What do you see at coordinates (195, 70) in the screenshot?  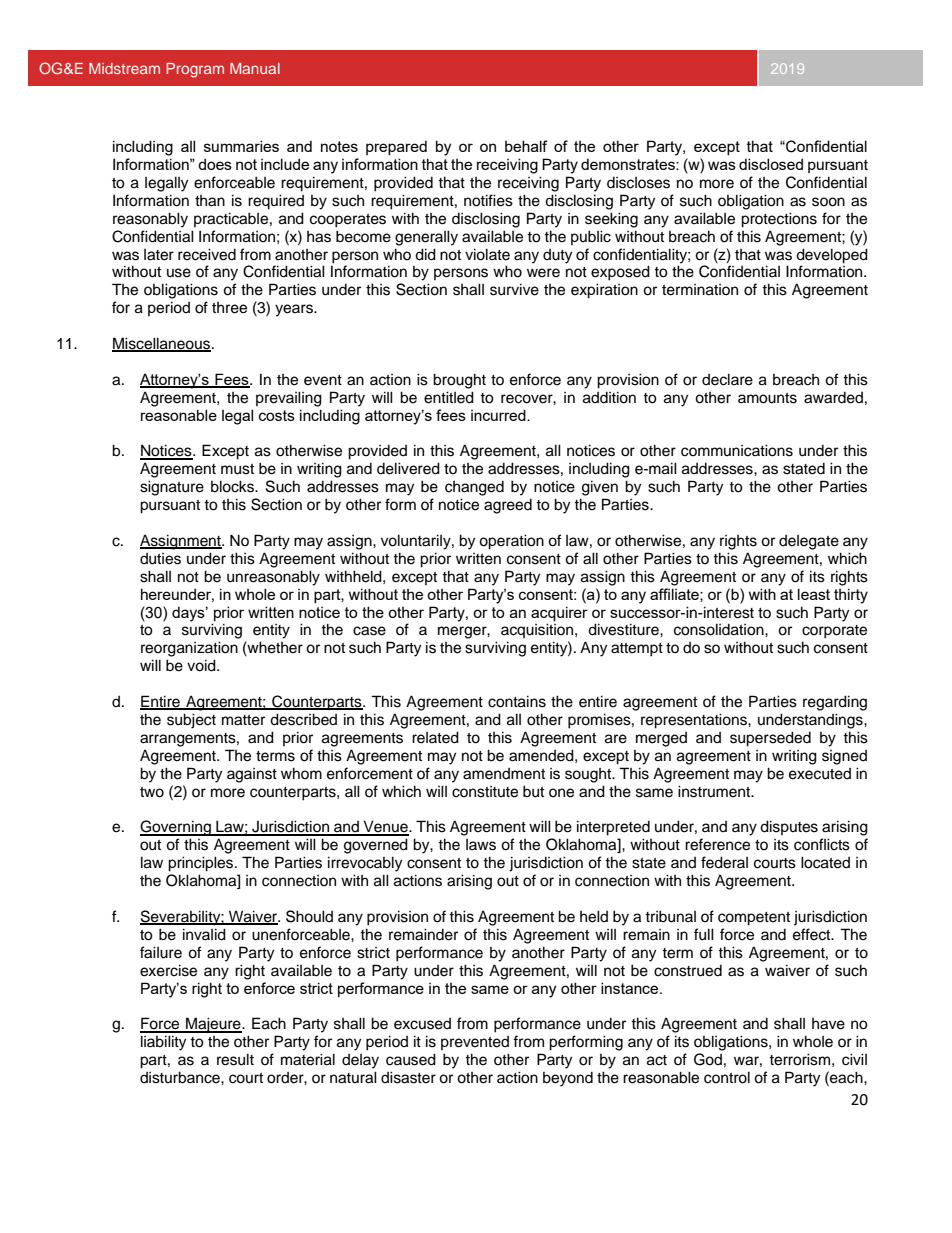 I see `Program` at bounding box center [195, 70].
